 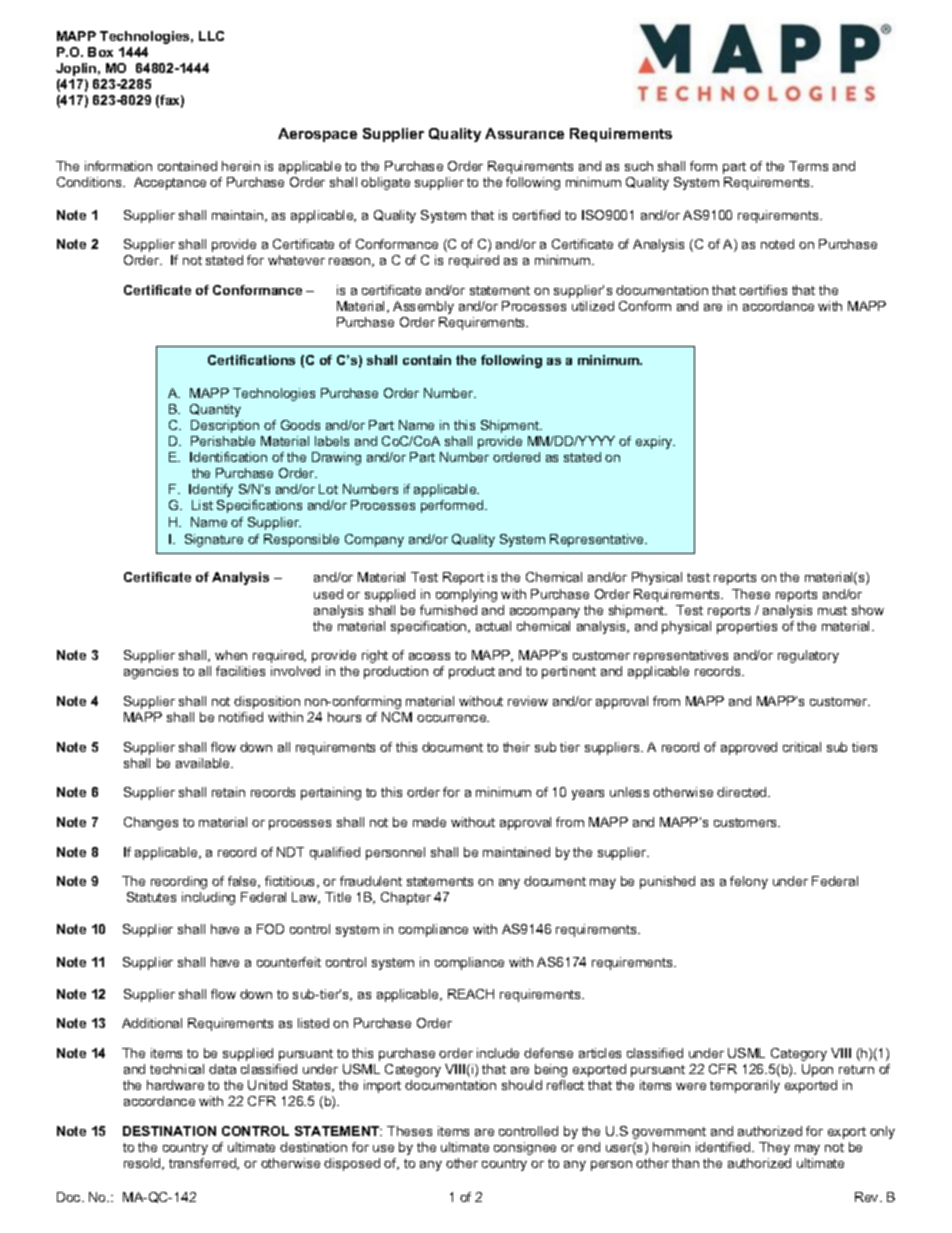 I want to click on expiry, so click(x=655, y=442).
